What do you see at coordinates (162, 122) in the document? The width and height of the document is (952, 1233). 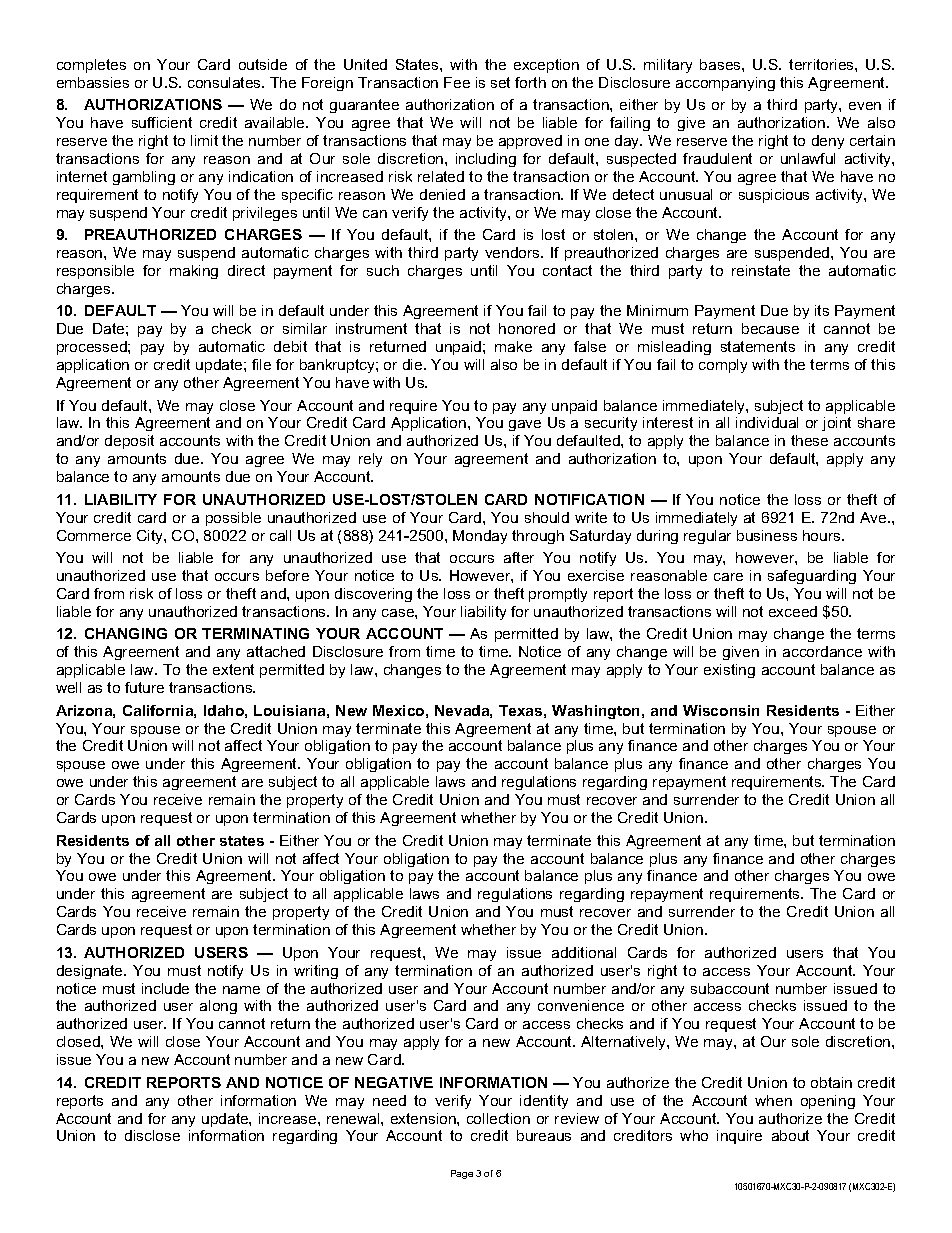 I see `sufficient` at bounding box center [162, 122].
